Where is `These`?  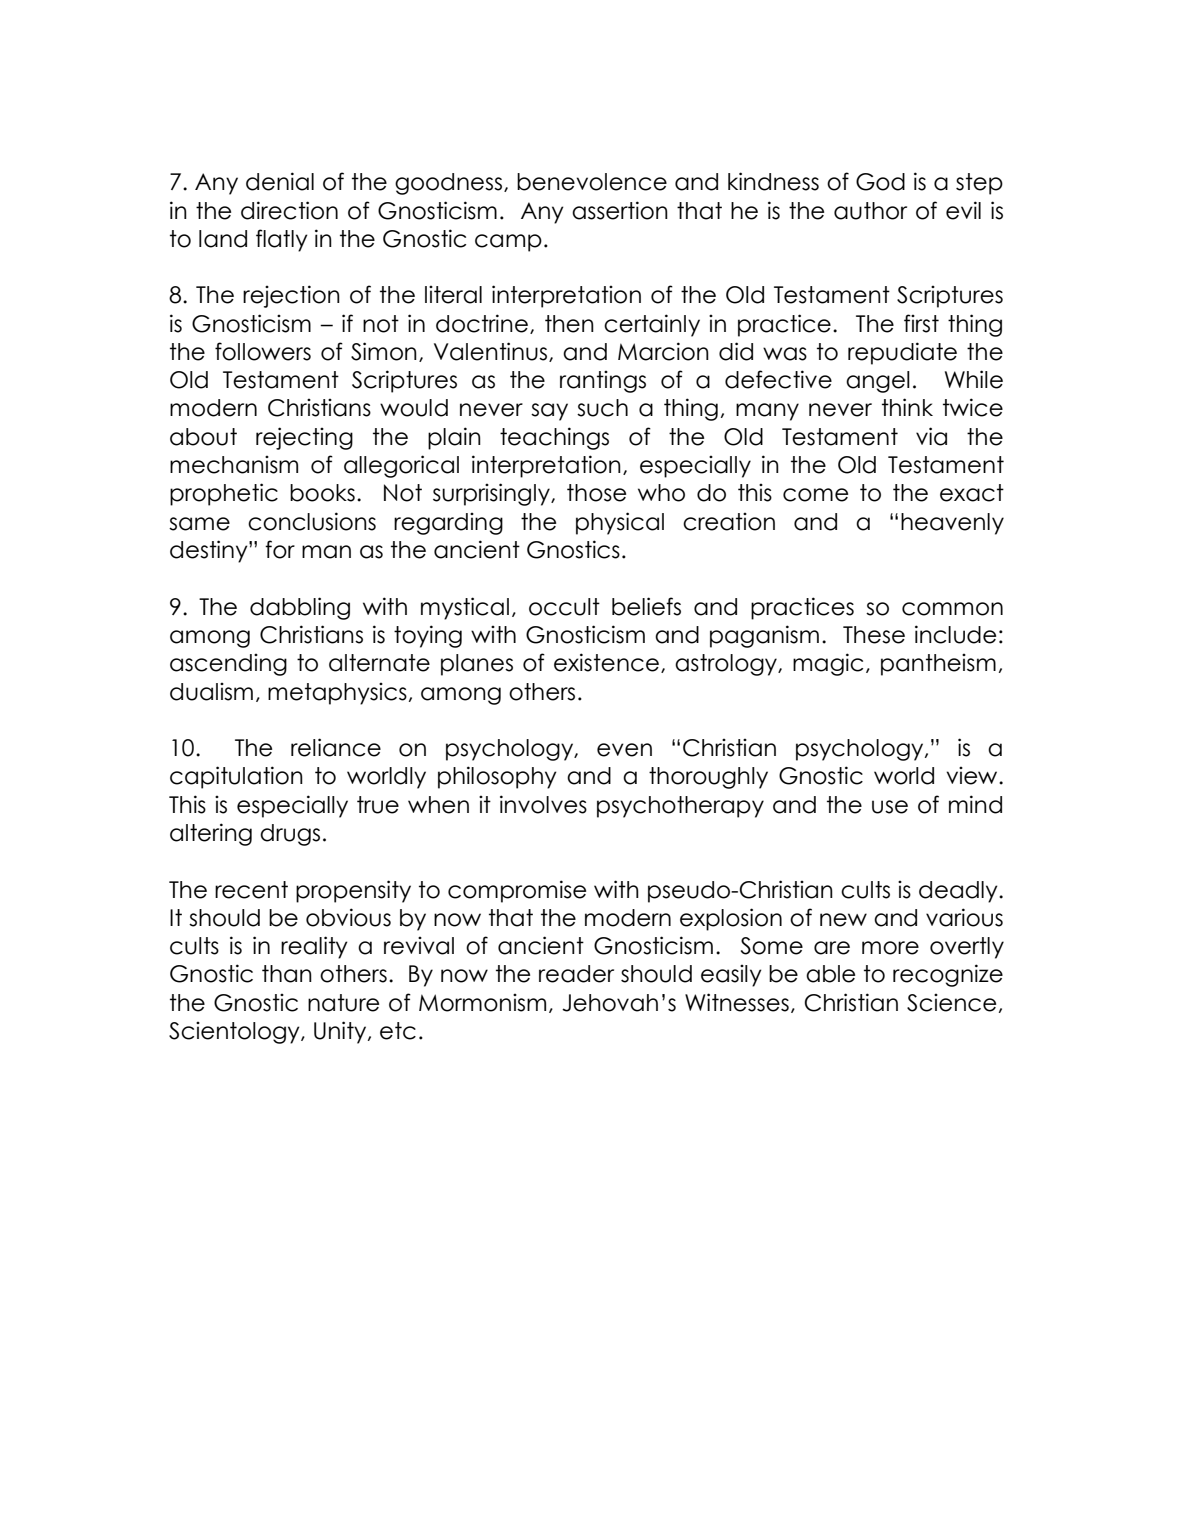
These is located at coordinates (874, 635).
